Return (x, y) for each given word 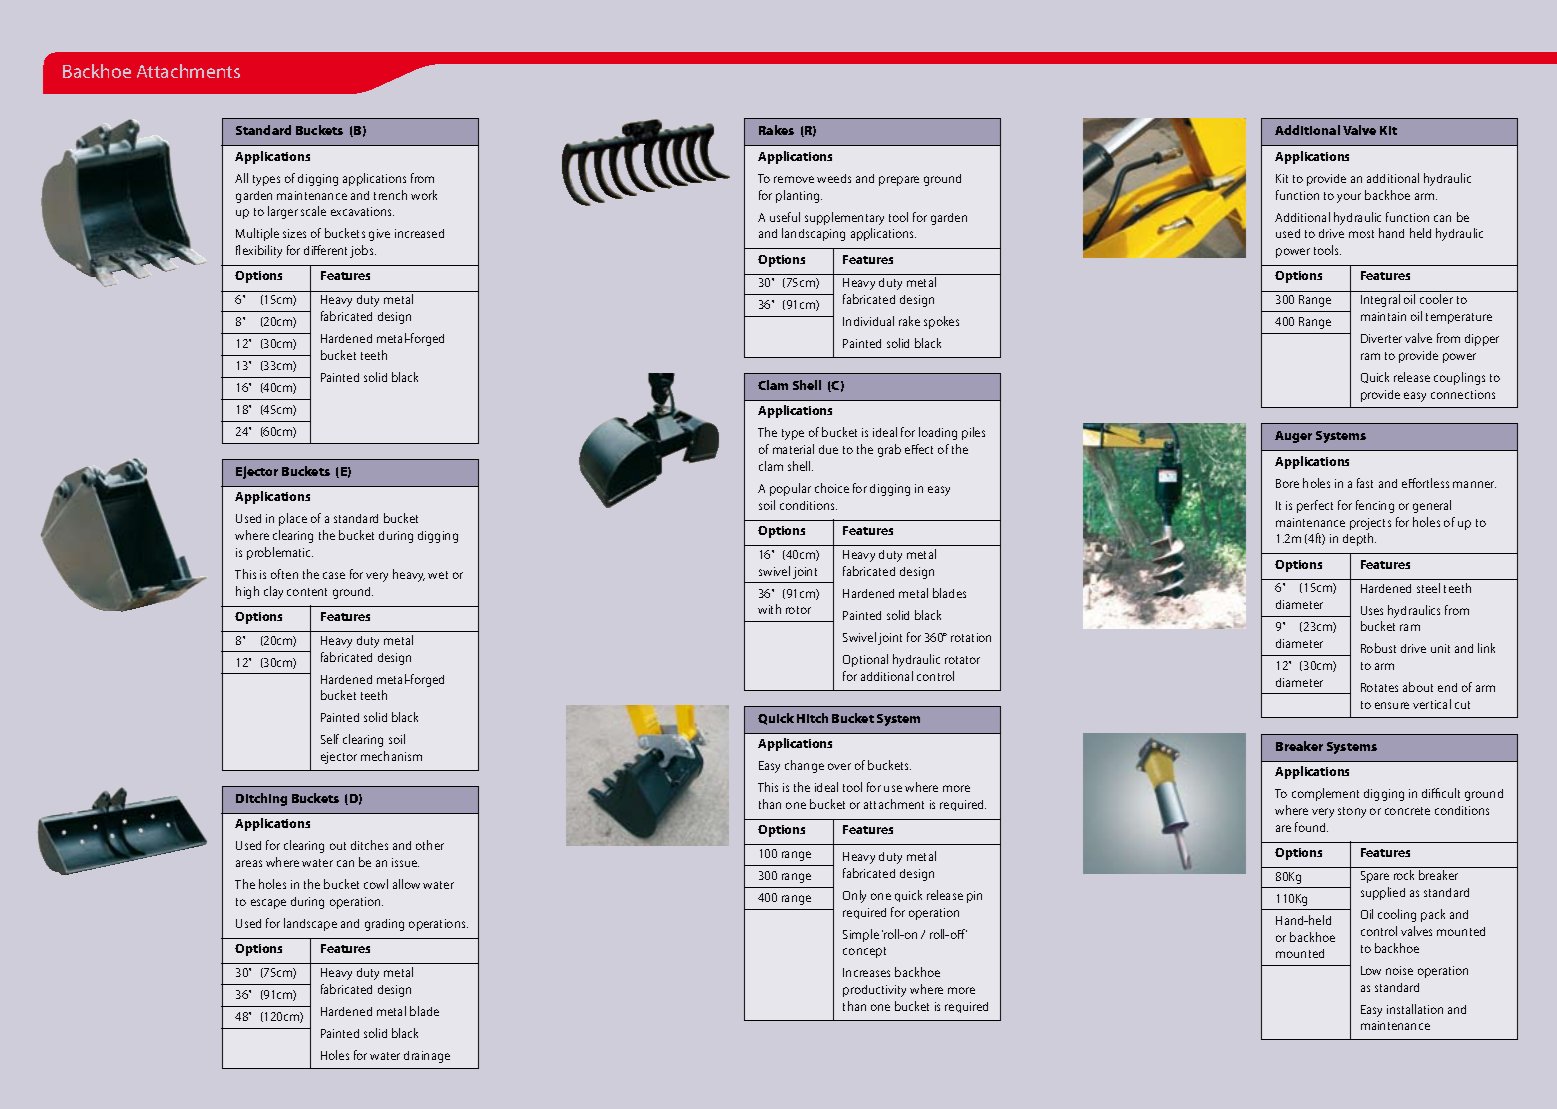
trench (390, 195)
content (307, 592)
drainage (427, 1057)
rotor (798, 610)
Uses (1372, 610)
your (1349, 198)
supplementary (844, 218)
